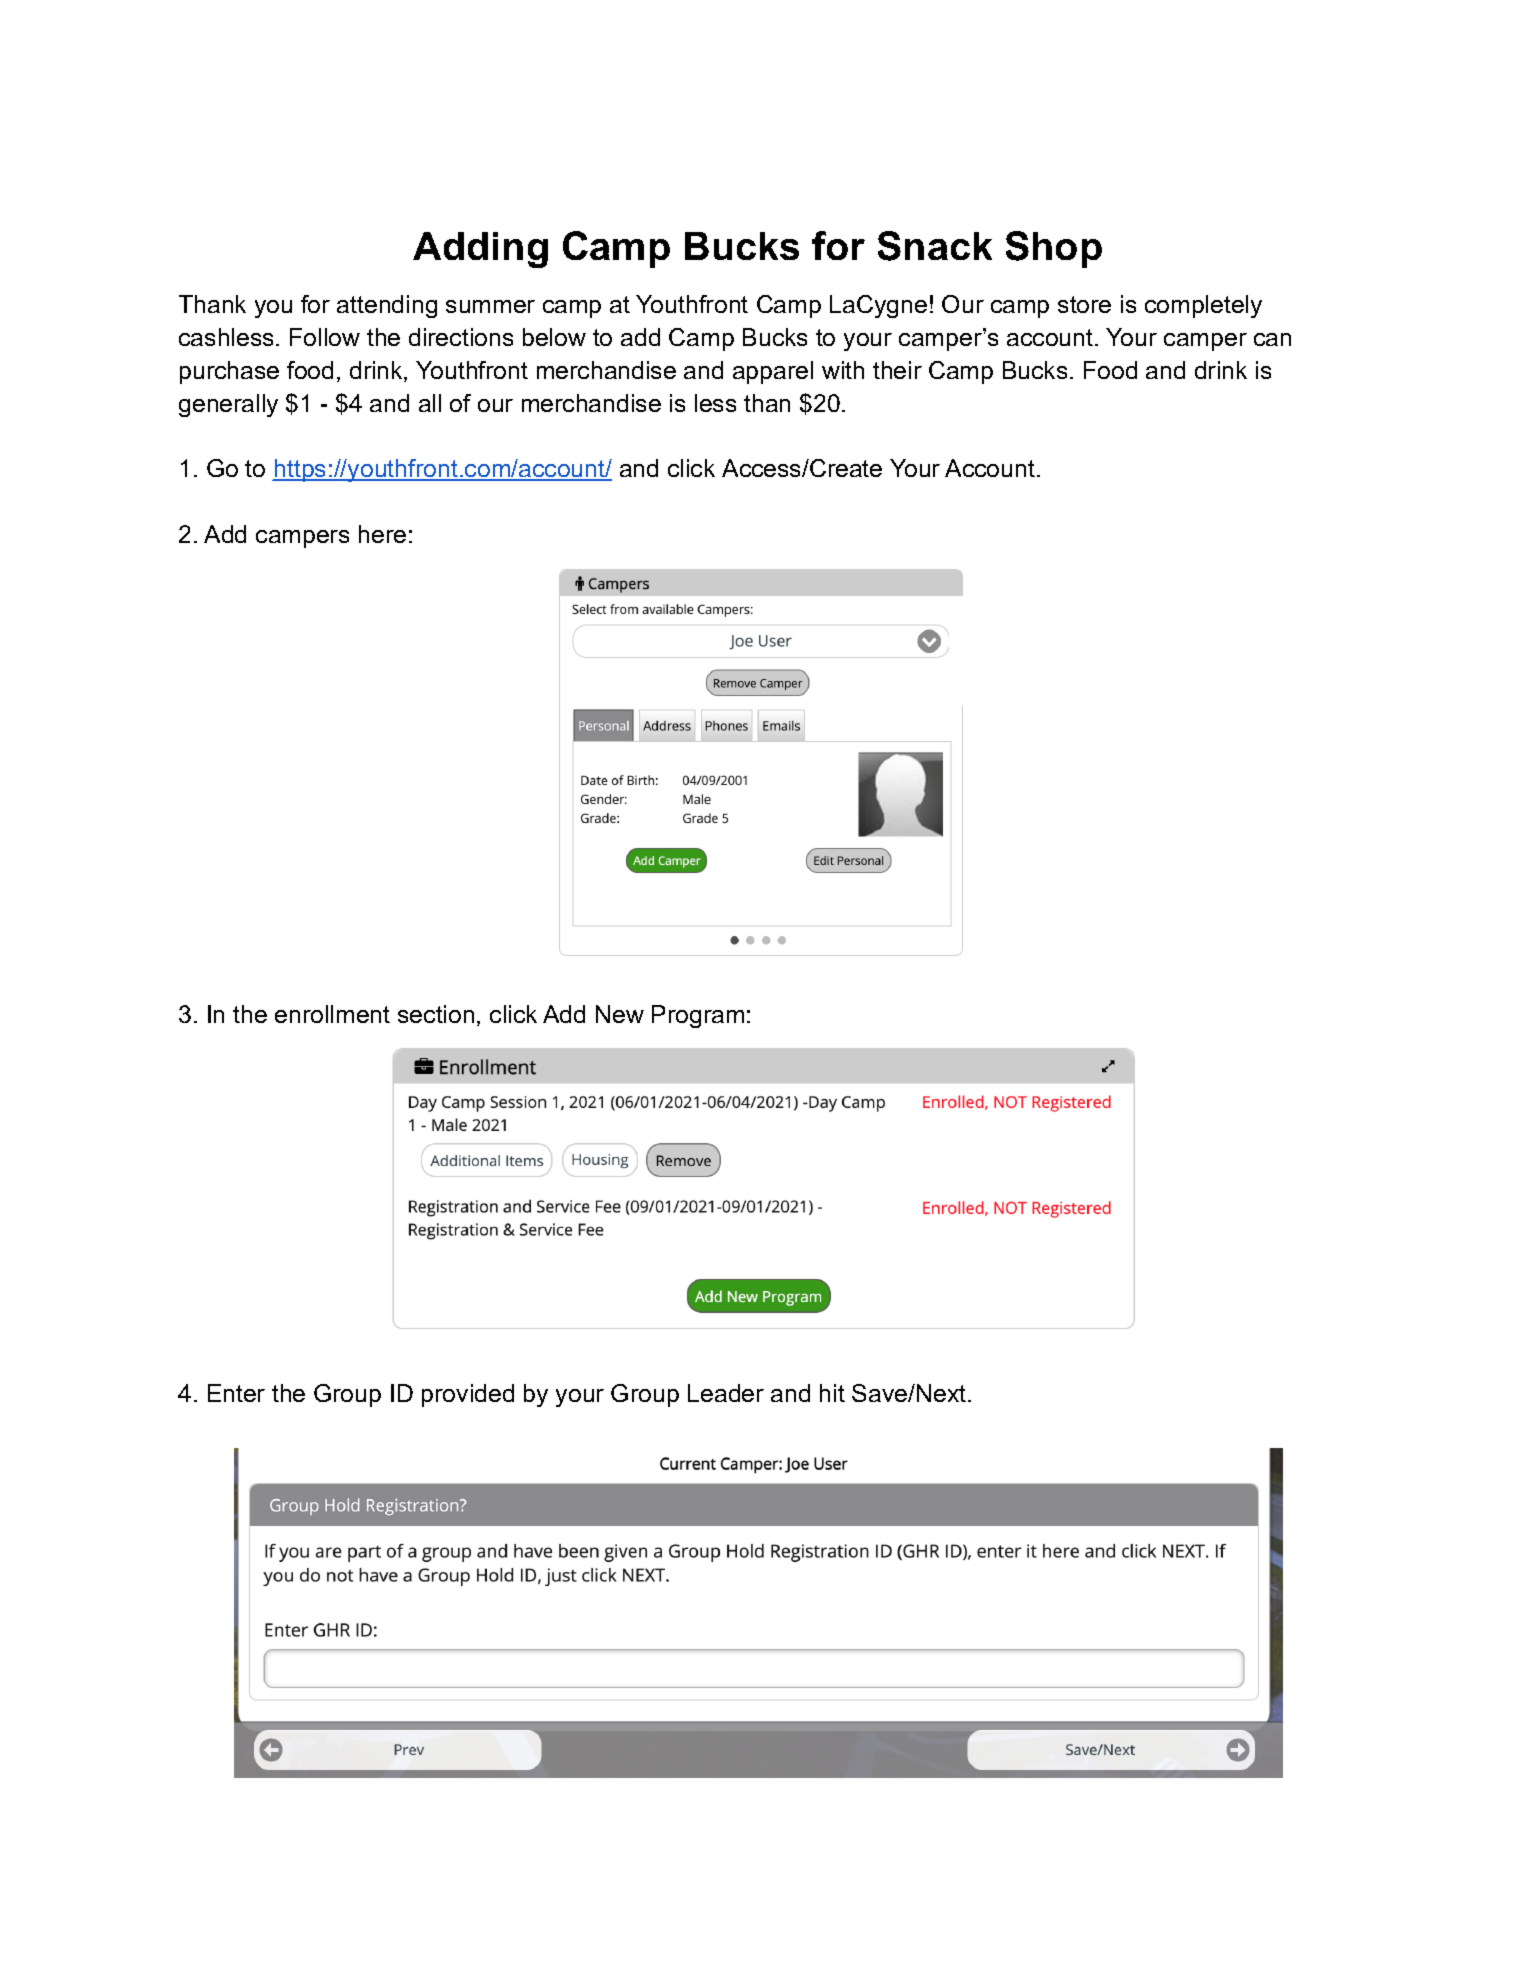 Image resolution: width=1517 pixels, height=1964 pixels. I want to click on New, so click(620, 1014).
